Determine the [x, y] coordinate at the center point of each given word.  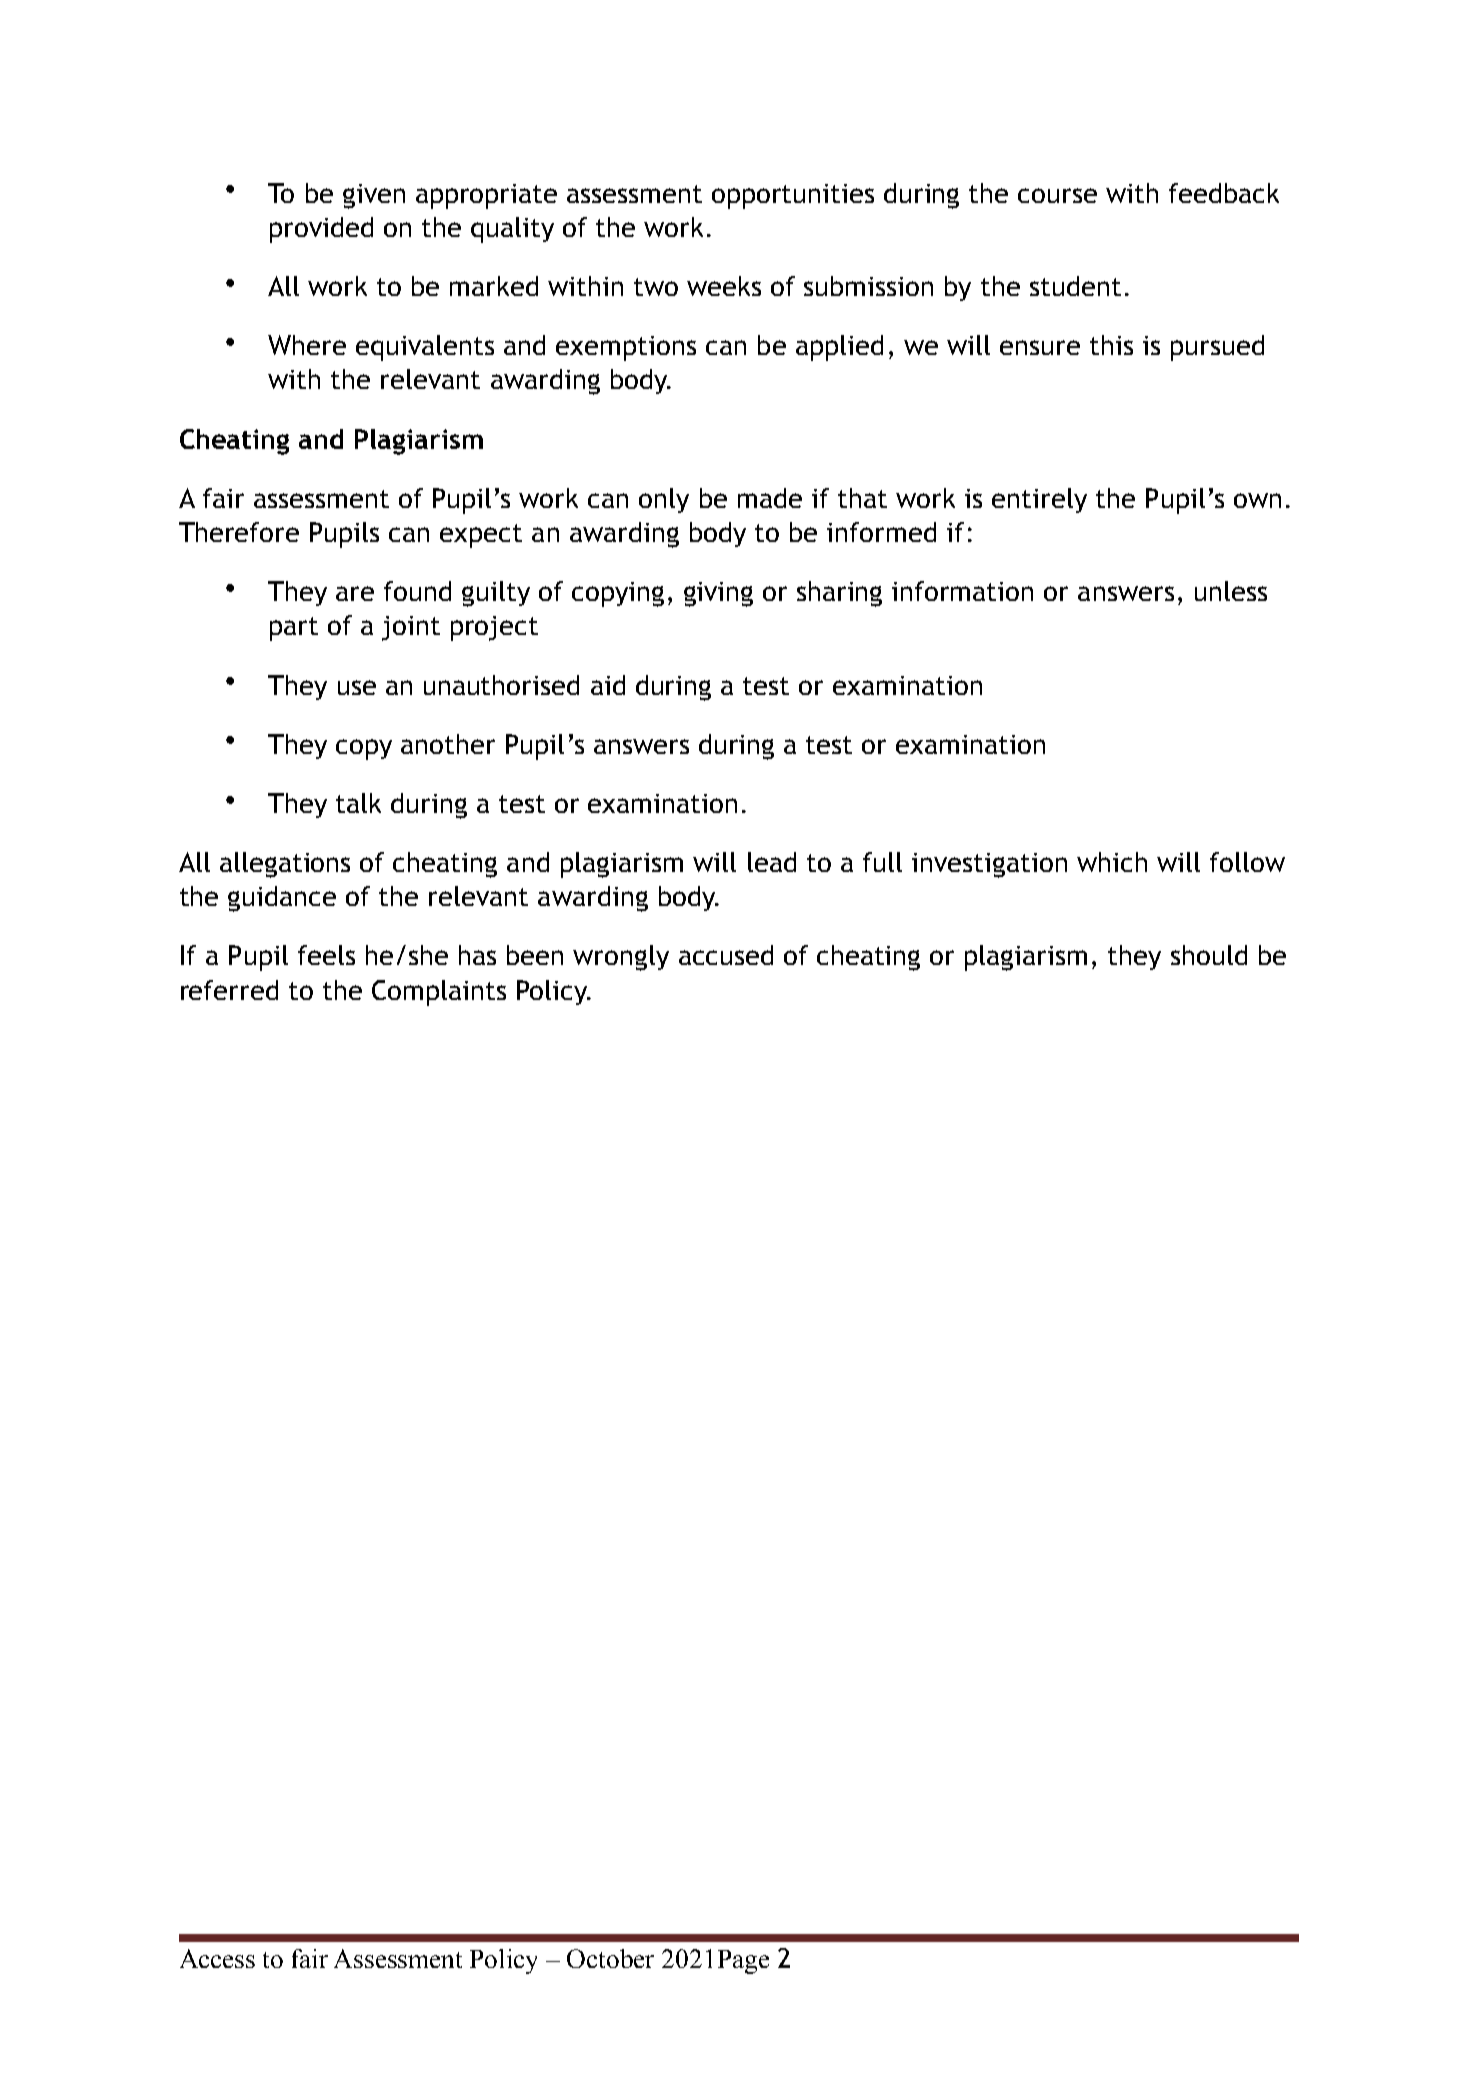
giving [718, 594]
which [1112, 862]
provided [321, 230]
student [1075, 286]
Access [217, 1958]
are [355, 593]
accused [726, 955]
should [1209, 955]
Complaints [439, 993]
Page [743, 1962]
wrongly [621, 958]
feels [326, 955]
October [610, 1958]
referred [229, 990]
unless [1231, 591]
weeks [724, 286]
